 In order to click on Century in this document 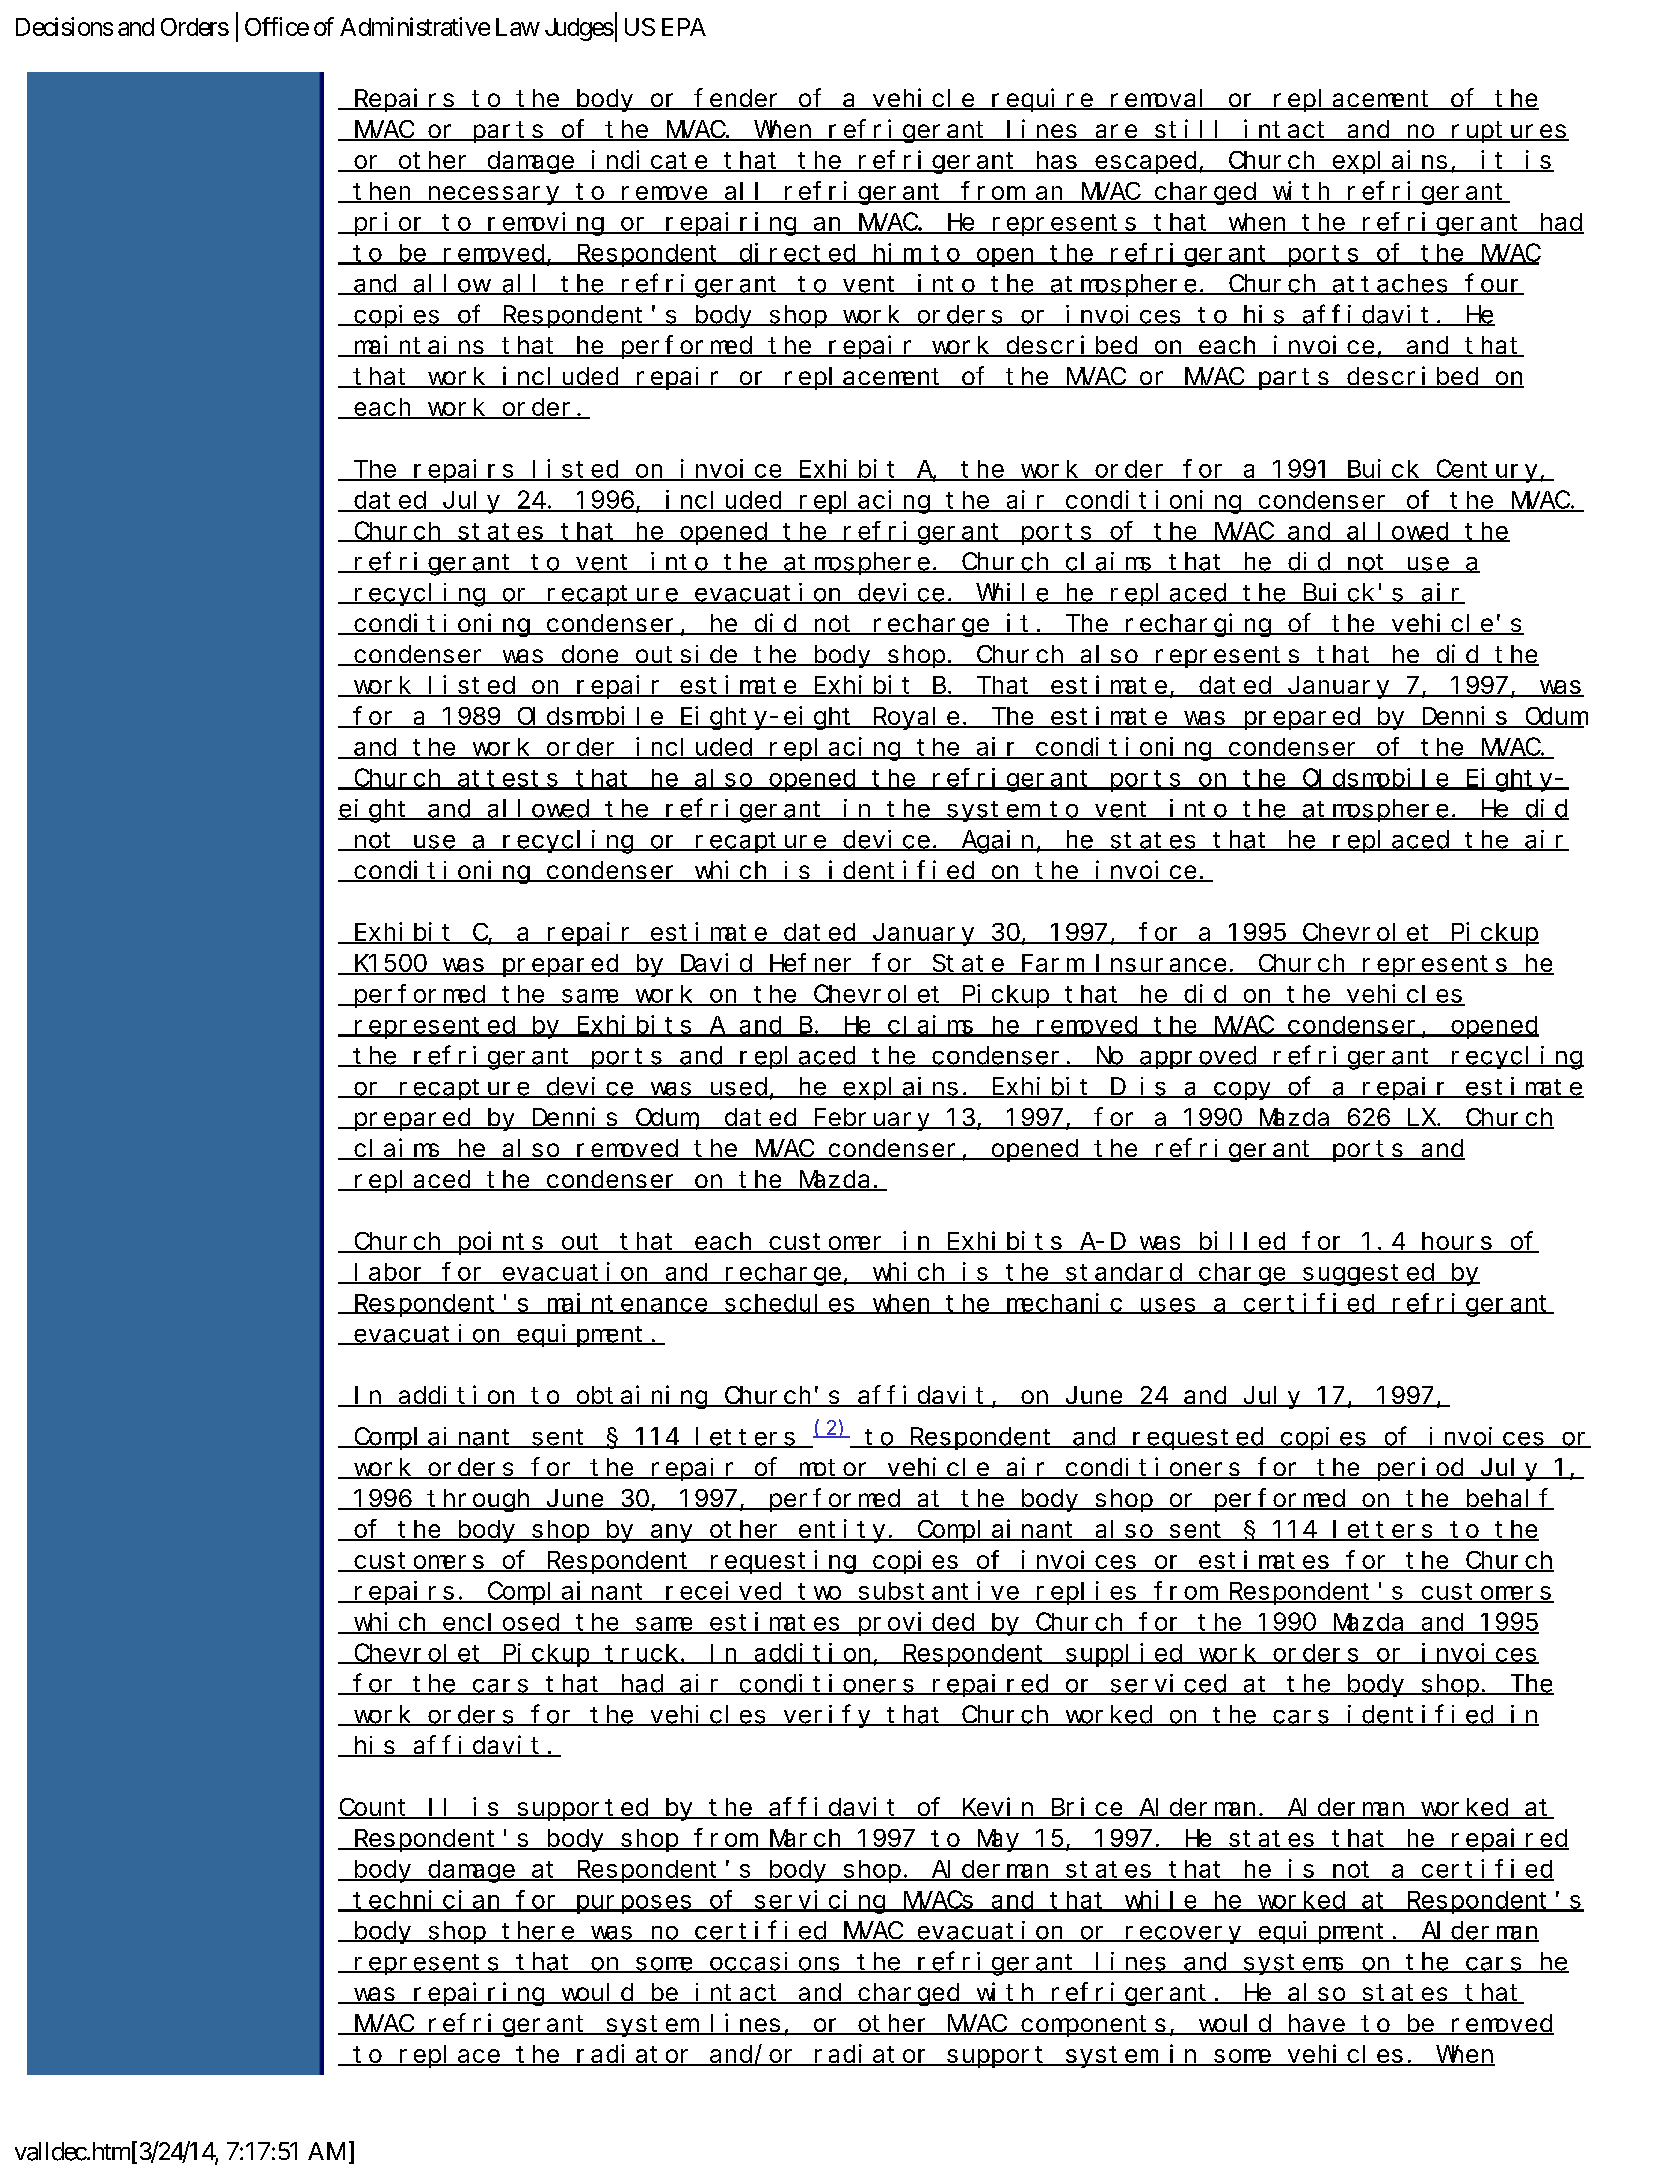, I will do `click(1487, 472)`.
